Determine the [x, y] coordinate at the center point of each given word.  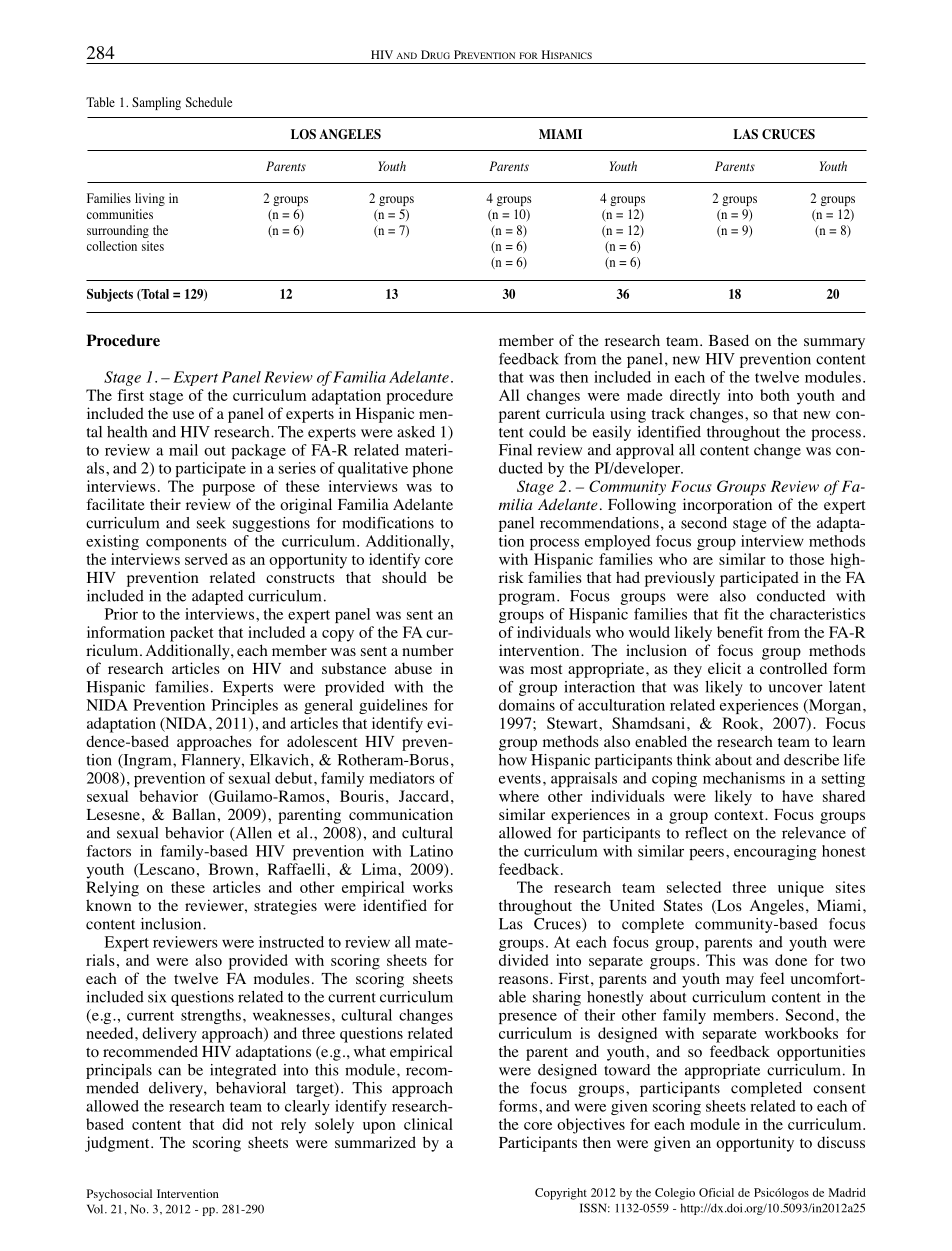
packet [192, 634]
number [428, 650]
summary [834, 344]
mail [183, 450]
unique [801, 889]
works [433, 887]
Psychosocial [119, 1195]
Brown [231, 869]
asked [416, 432]
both [775, 395]
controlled [793, 668]
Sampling [156, 103]
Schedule [209, 102]
